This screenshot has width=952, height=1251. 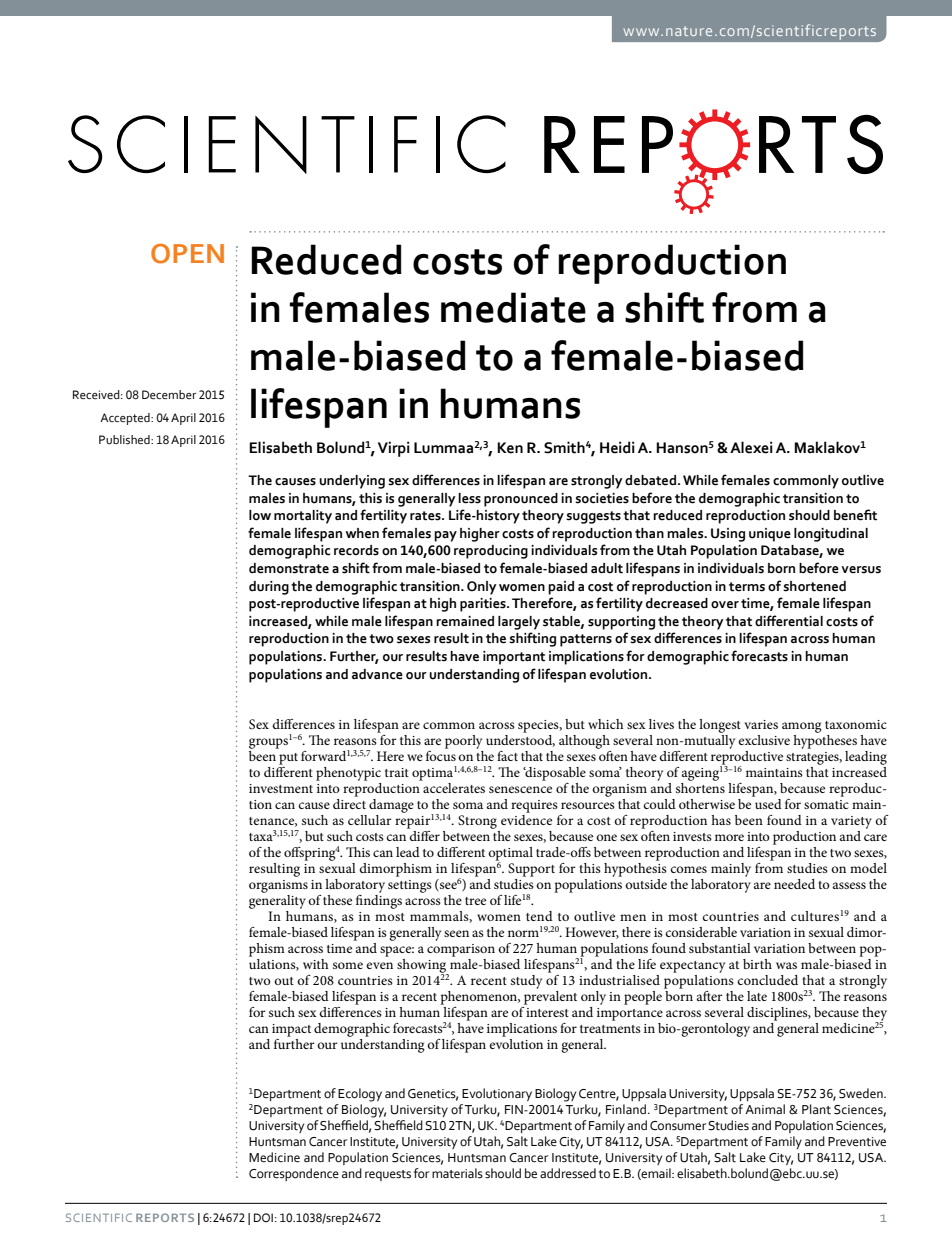 What do you see at coordinates (379, 900) in the screenshot?
I see `findings` at bounding box center [379, 900].
